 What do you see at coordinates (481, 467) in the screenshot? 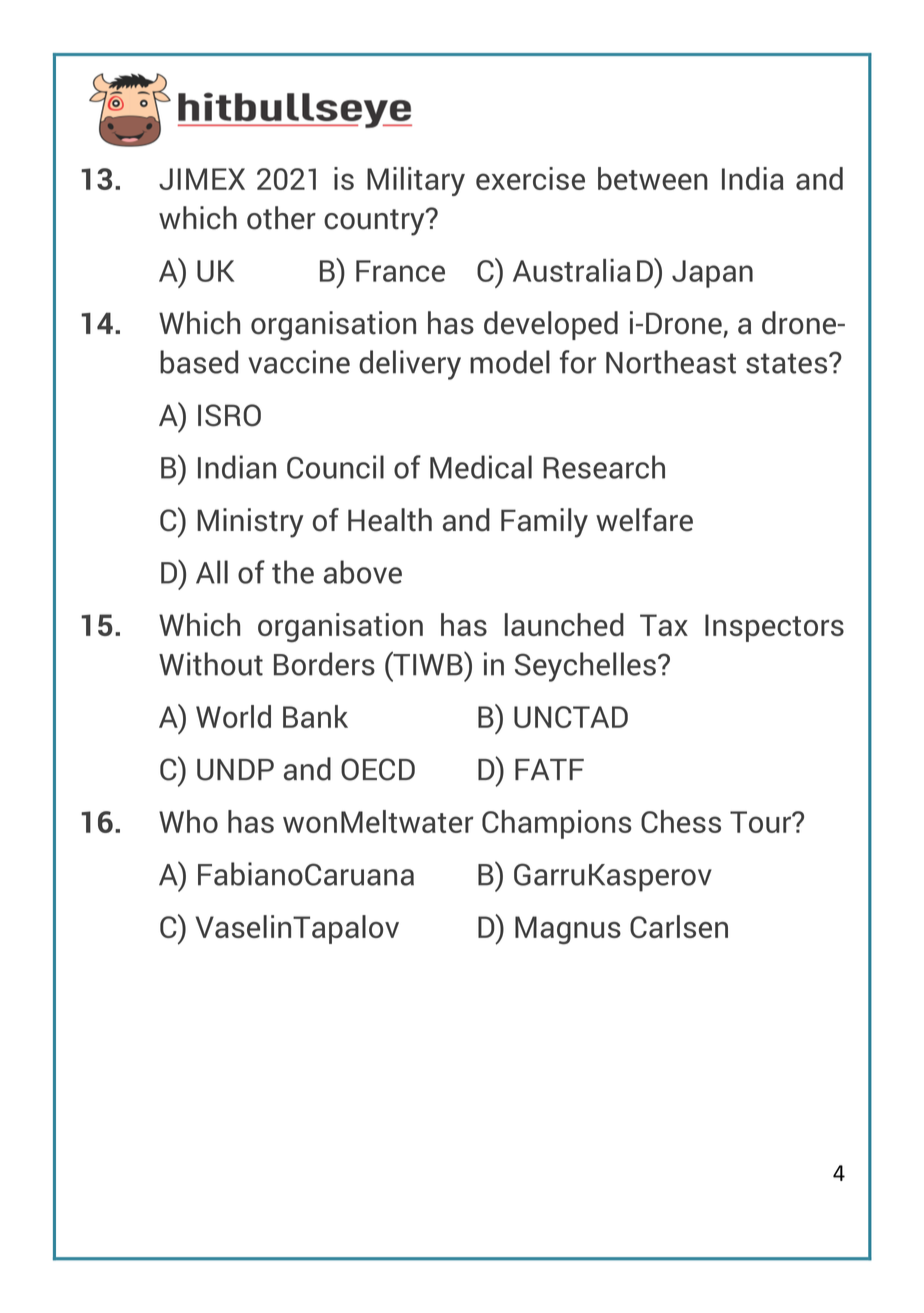
I see `Medical` at bounding box center [481, 467].
